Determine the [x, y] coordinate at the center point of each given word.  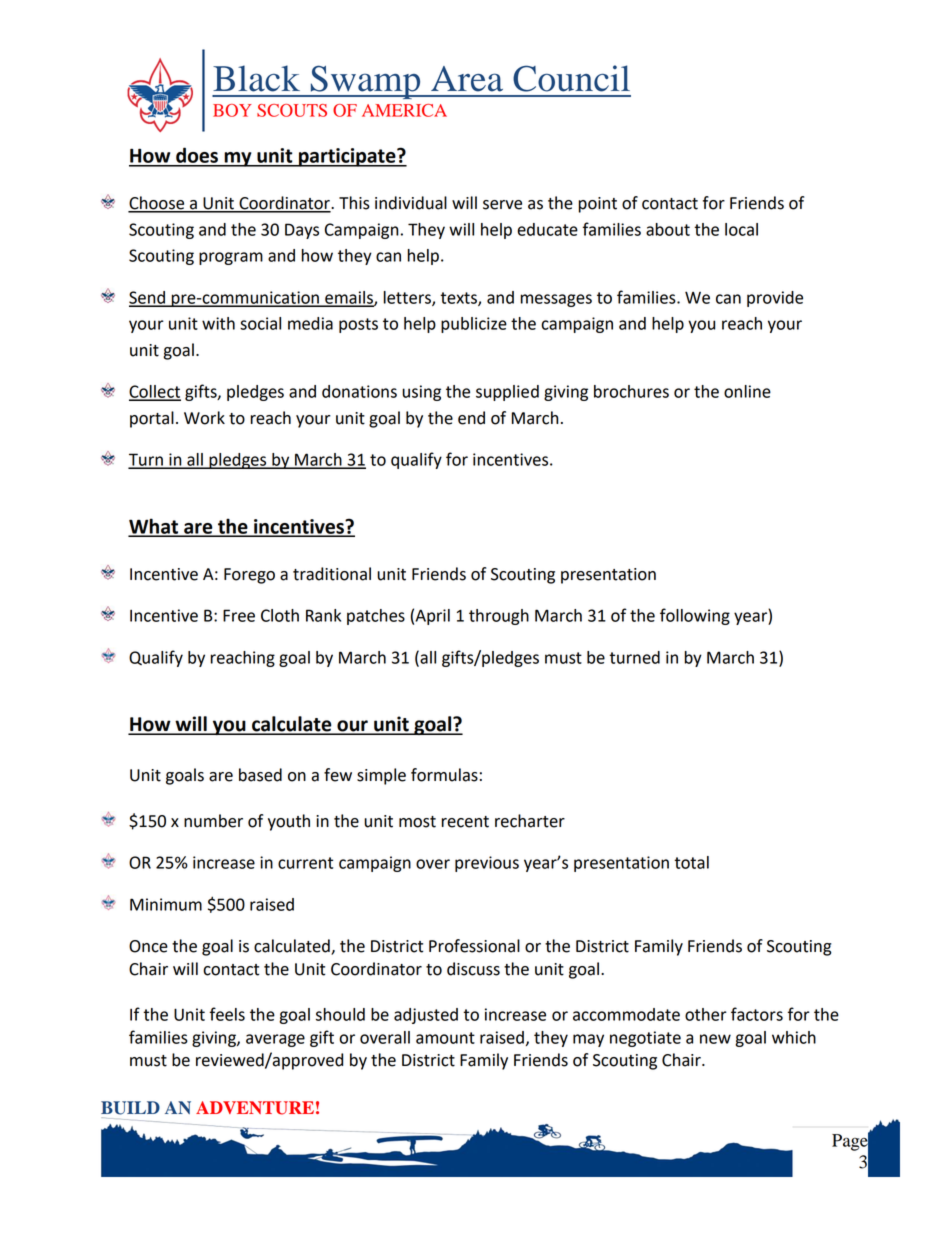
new [715, 1039]
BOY [232, 110]
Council [571, 78]
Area [467, 79]
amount [445, 1038]
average [275, 1040]
